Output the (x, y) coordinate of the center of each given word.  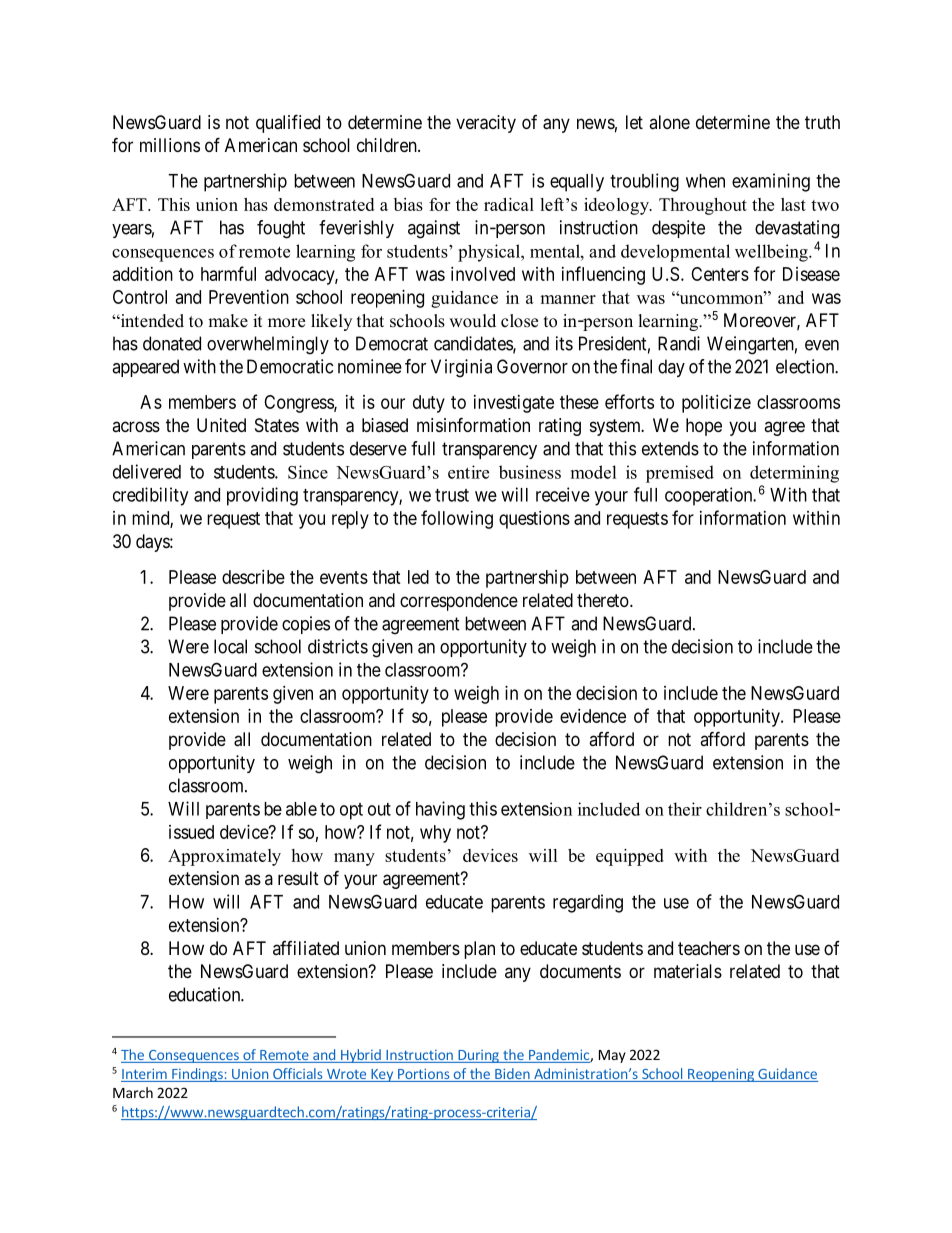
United (221, 425)
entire (468, 472)
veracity (486, 124)
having (440, 810)
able (301, 809)
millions (170, 145)
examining (771, 182)
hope (704, 427)
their (685, 809)
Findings (197, 1075)
